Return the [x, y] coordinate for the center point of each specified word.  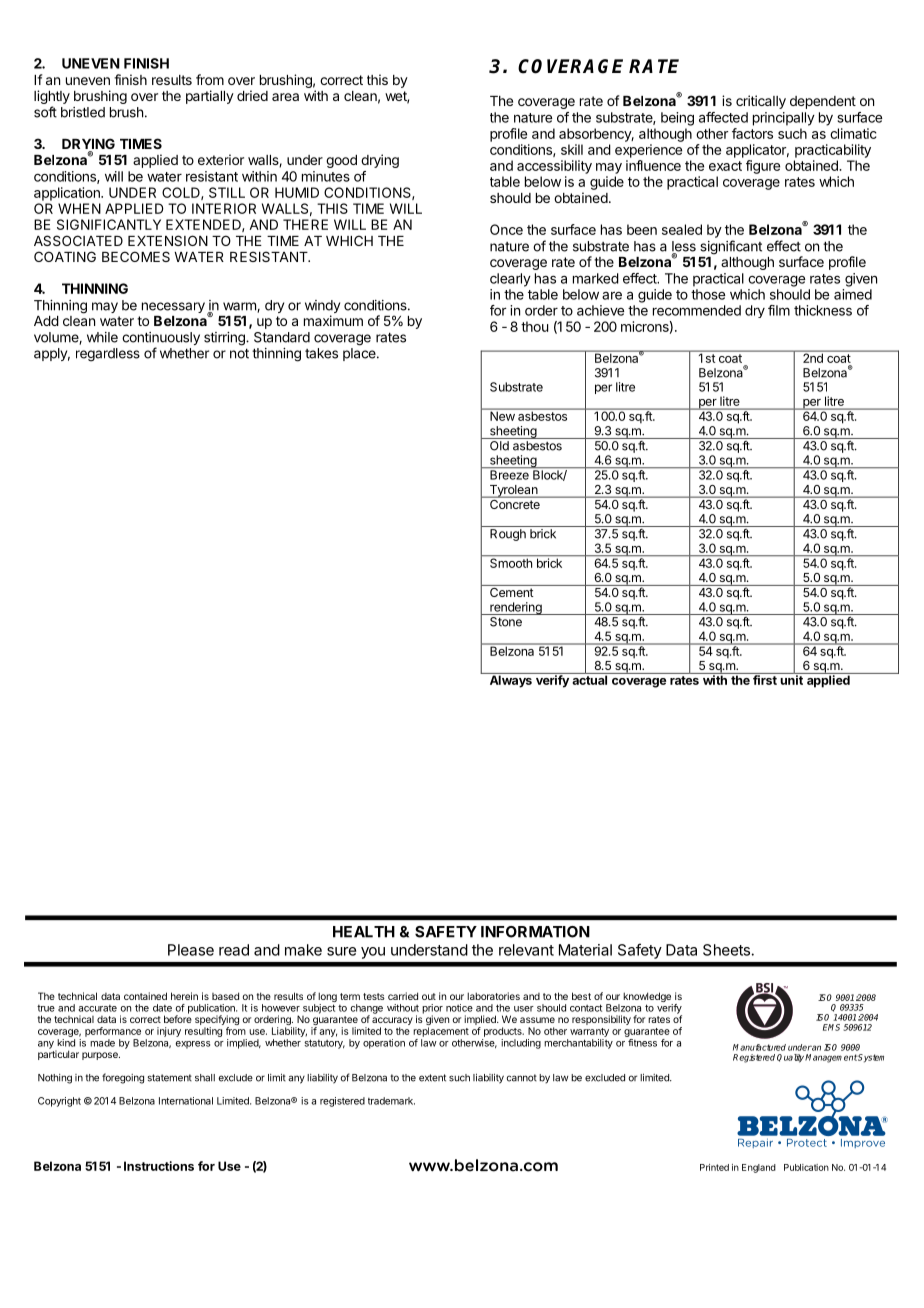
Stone [506, 622]
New [502, 415]
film [779, 310]
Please [191, 950]
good [341, 161]
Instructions [159, 1166]
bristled [83, 112]
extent [432, 1078]
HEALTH [364, 932]
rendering [516, 608]
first [765, 679]
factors [752, 133]
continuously [161, 340]
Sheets [727, 950]
